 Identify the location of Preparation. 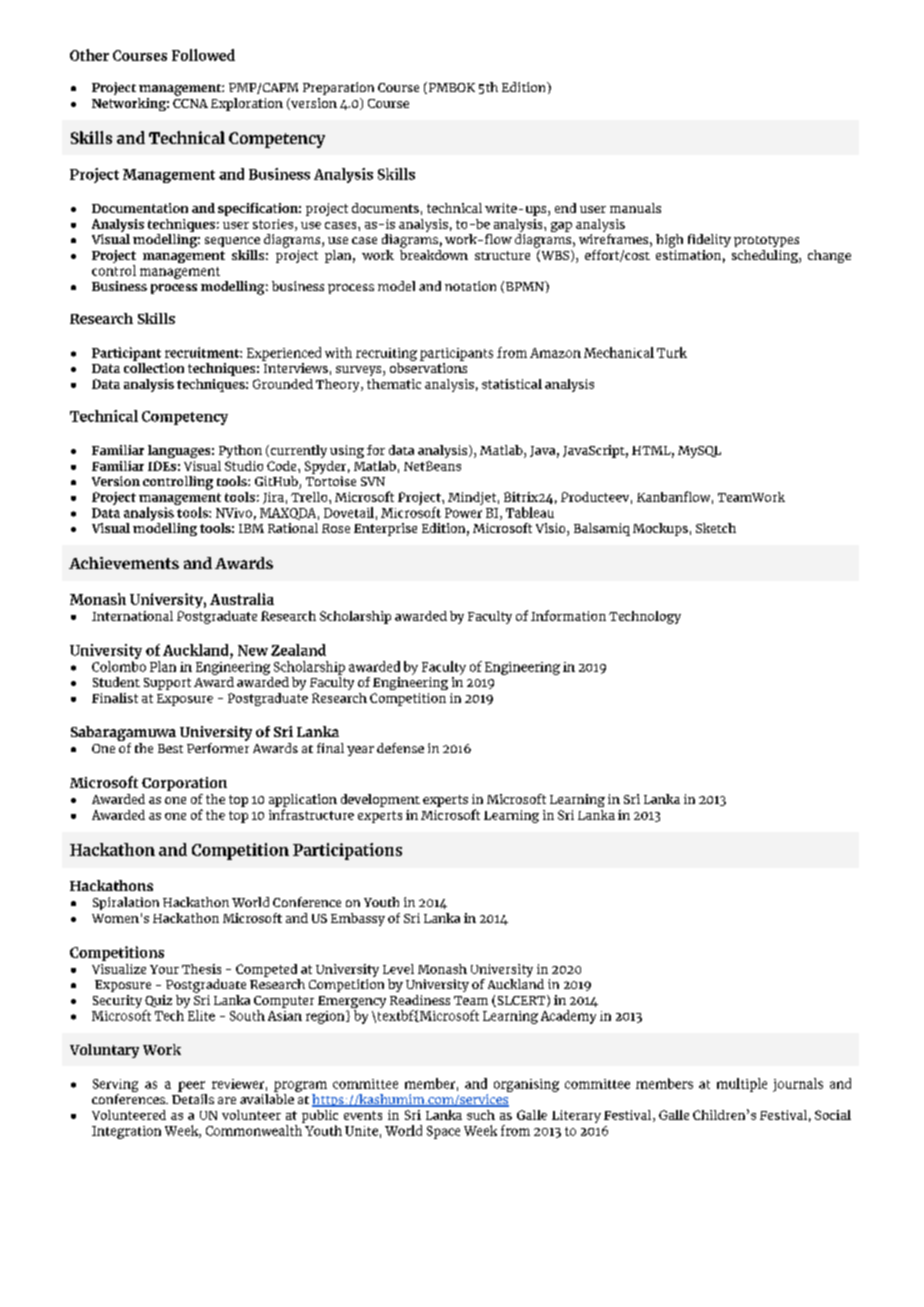
(338, 88).
